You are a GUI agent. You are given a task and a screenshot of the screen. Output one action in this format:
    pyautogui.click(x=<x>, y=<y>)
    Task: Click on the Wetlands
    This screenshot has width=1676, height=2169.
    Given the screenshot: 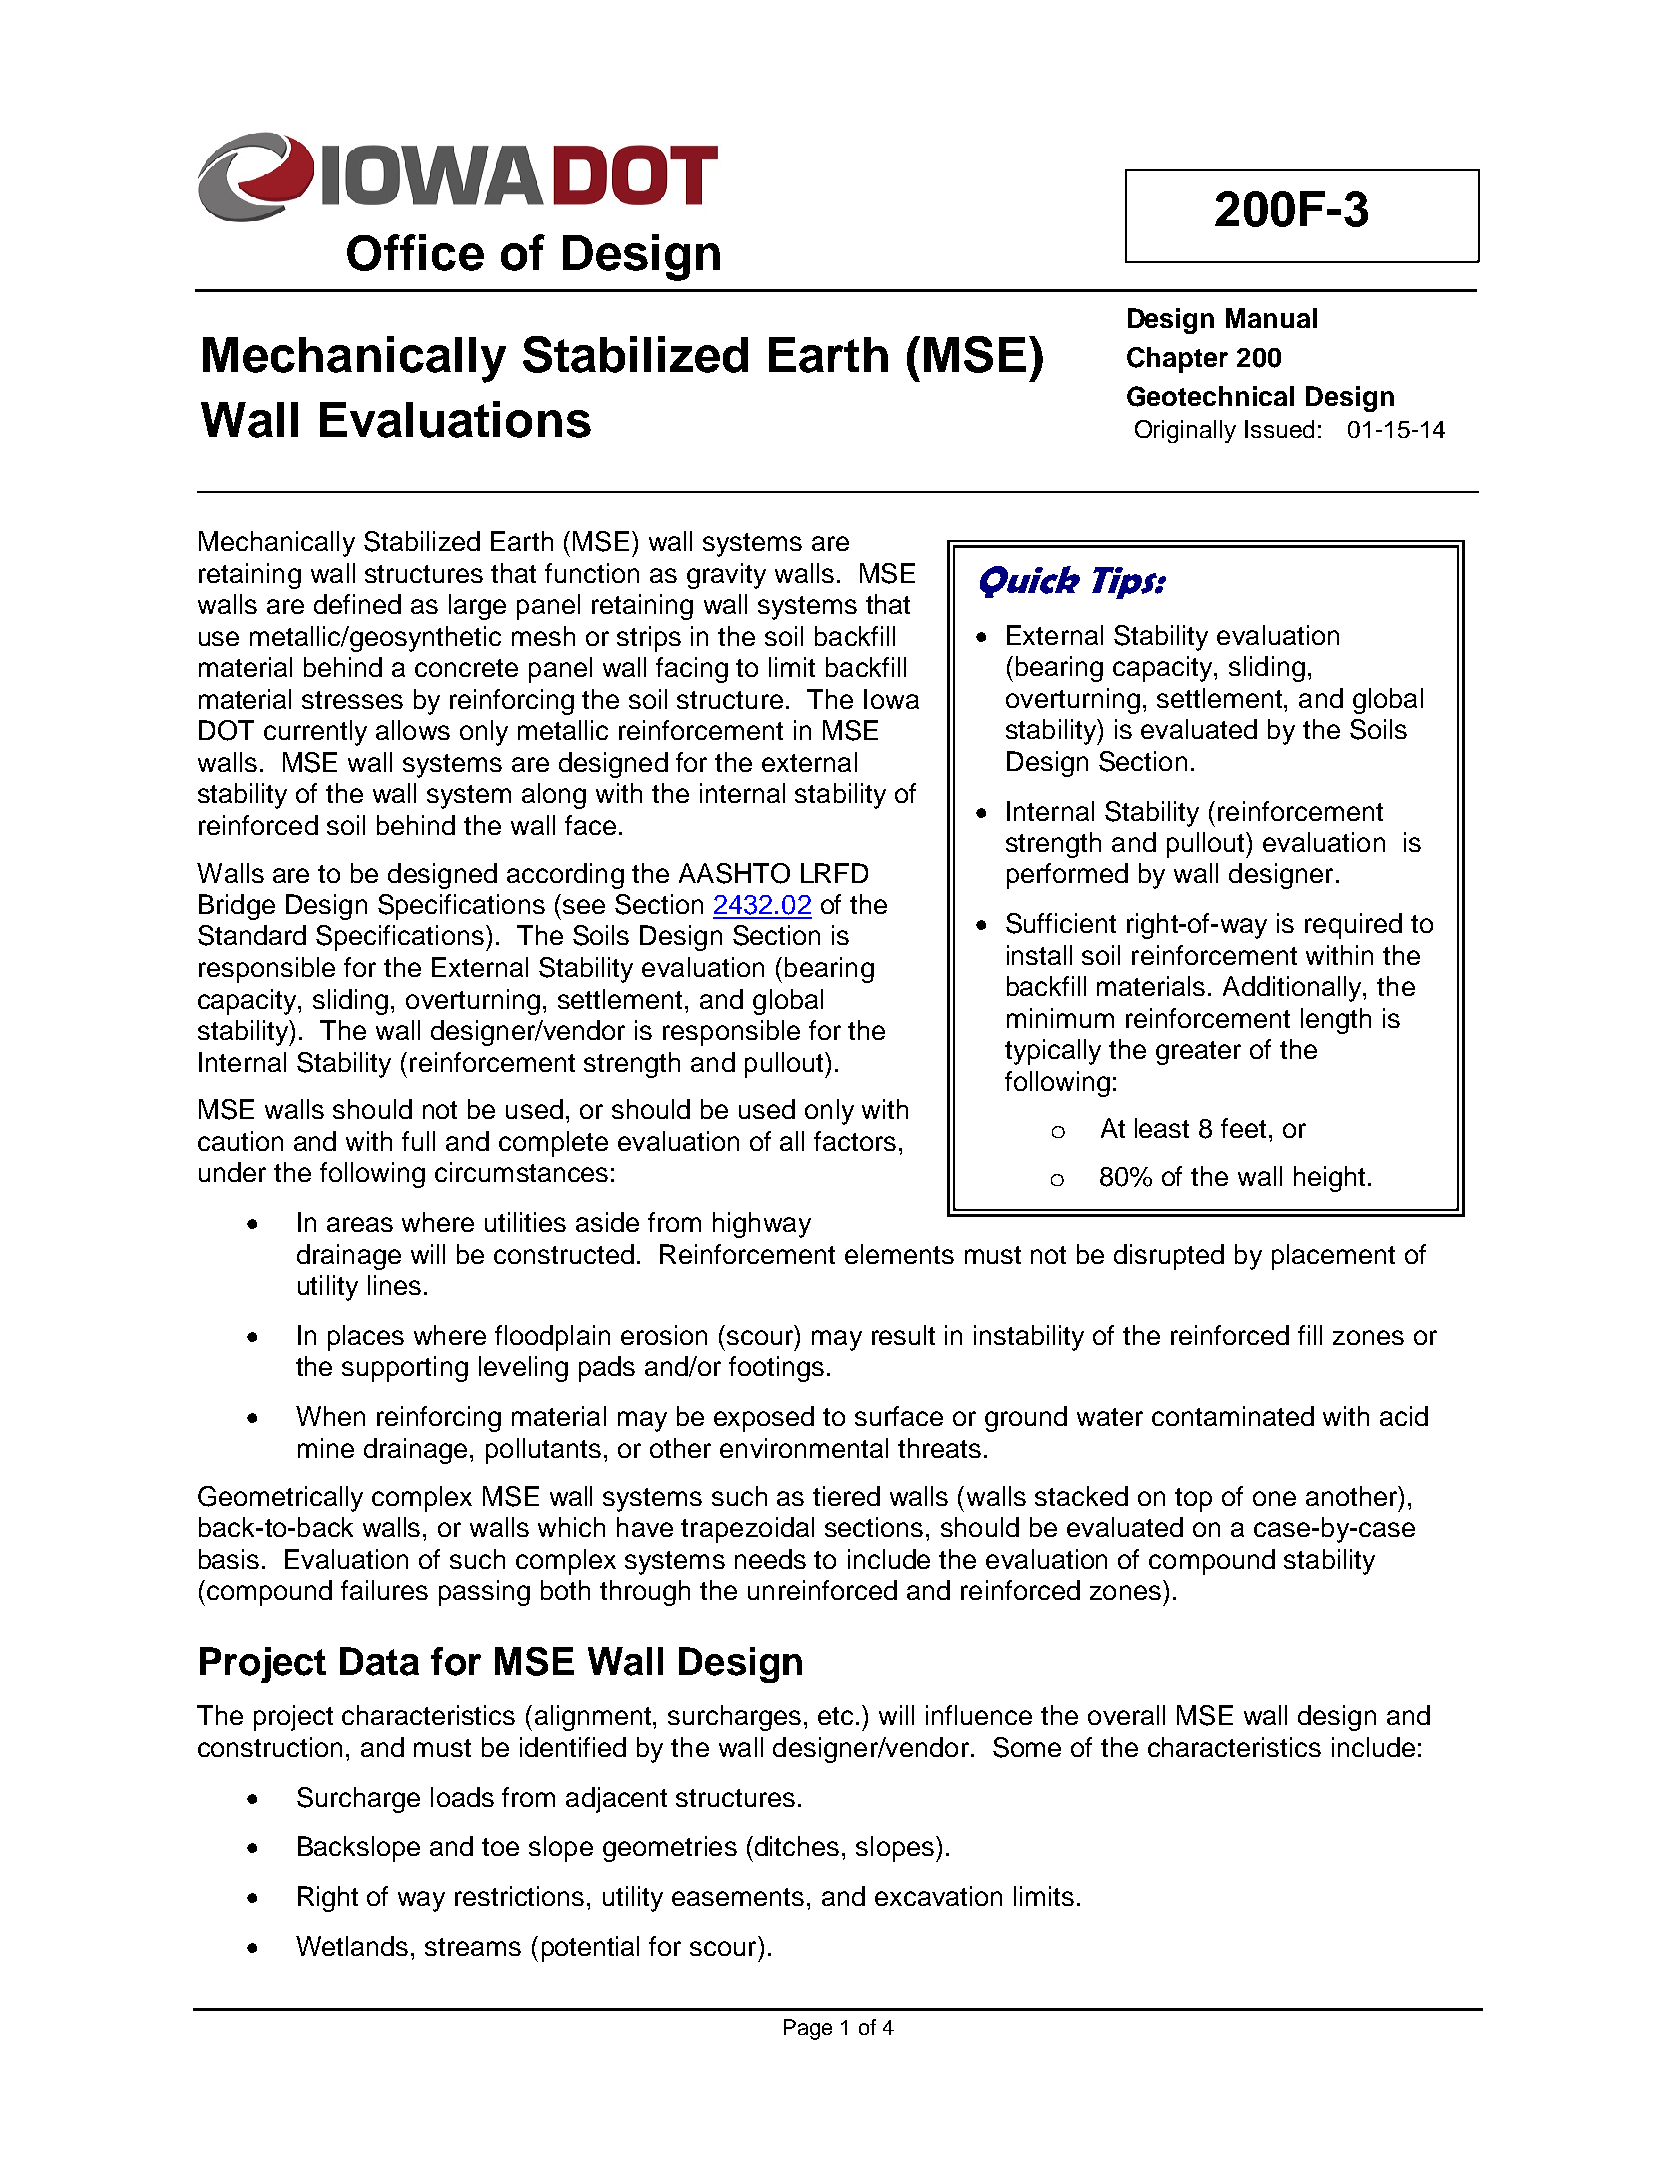 What is the action you would take?
    pyautogui.click(x=352, y=1946)
